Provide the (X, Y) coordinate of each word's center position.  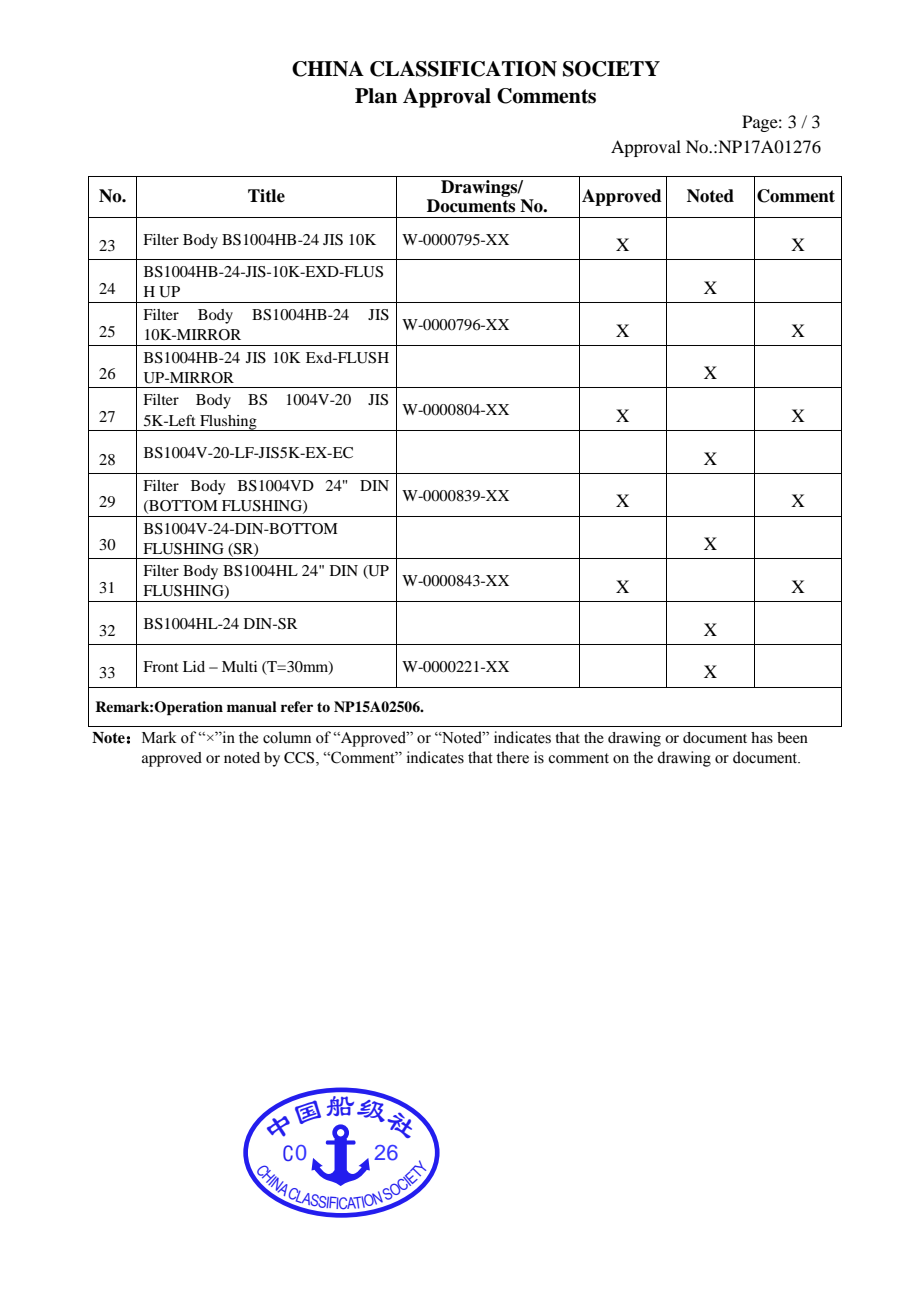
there (512, 757)
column (287, 737)
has (762, 737)
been (792, 737)
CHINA (328, 69)
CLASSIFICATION (463, 69)
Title (266, 196)
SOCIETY (611, 69)
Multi (239, 666)
